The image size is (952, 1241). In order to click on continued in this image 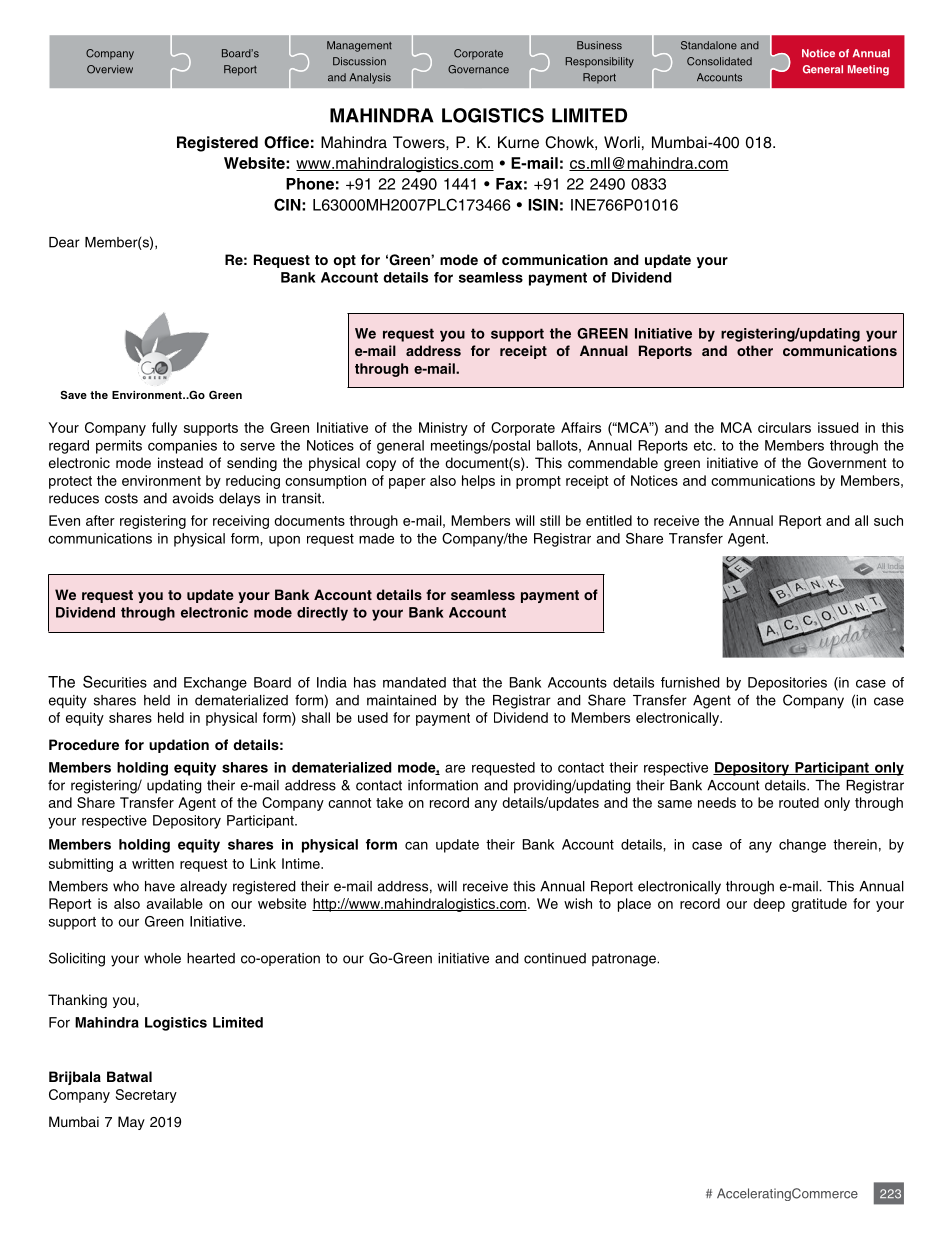, I will do `click(555, 958)`.
